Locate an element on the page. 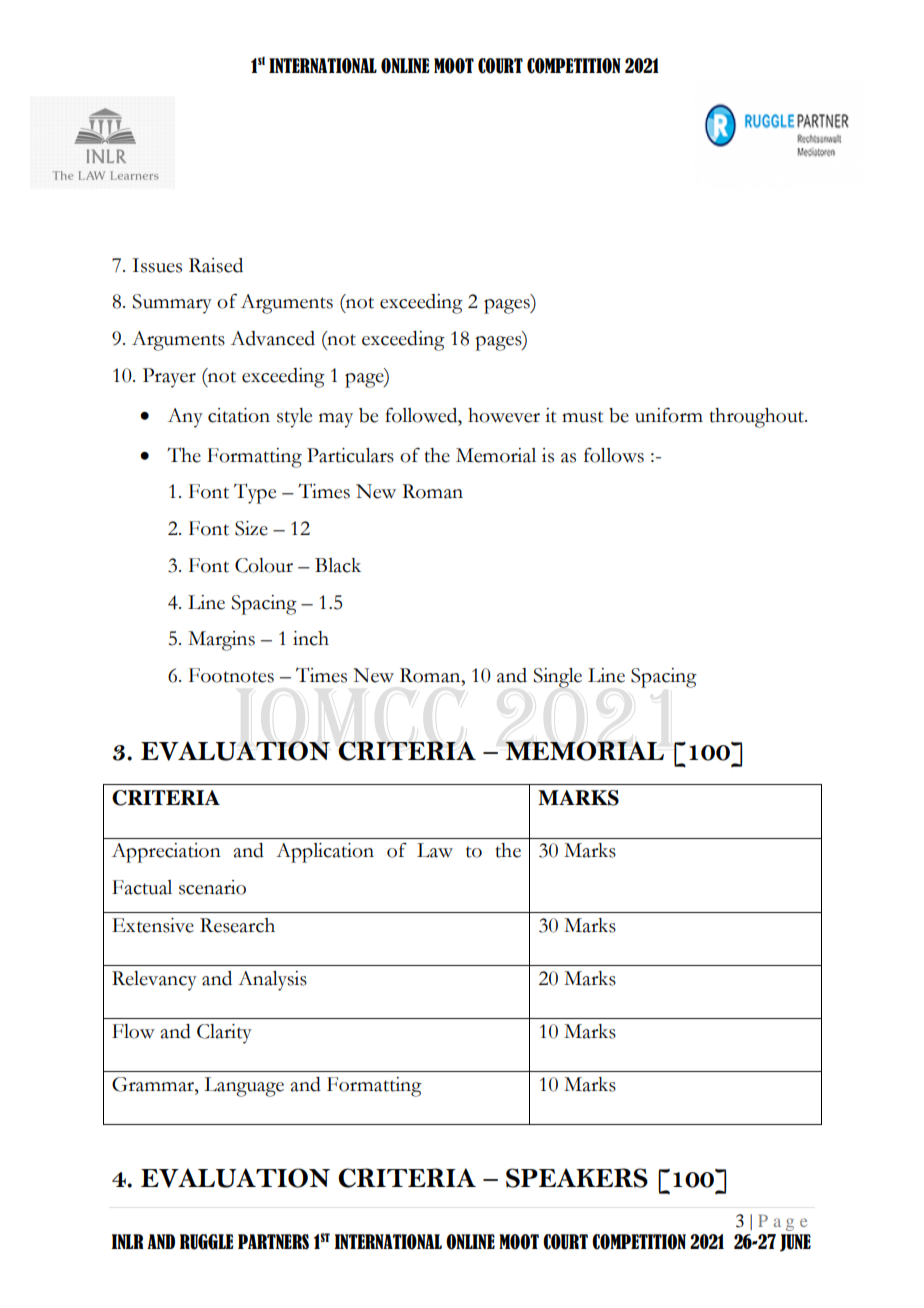 The height and width of the document is (1308, 924). uniform is located at coordinates (669, 415).
